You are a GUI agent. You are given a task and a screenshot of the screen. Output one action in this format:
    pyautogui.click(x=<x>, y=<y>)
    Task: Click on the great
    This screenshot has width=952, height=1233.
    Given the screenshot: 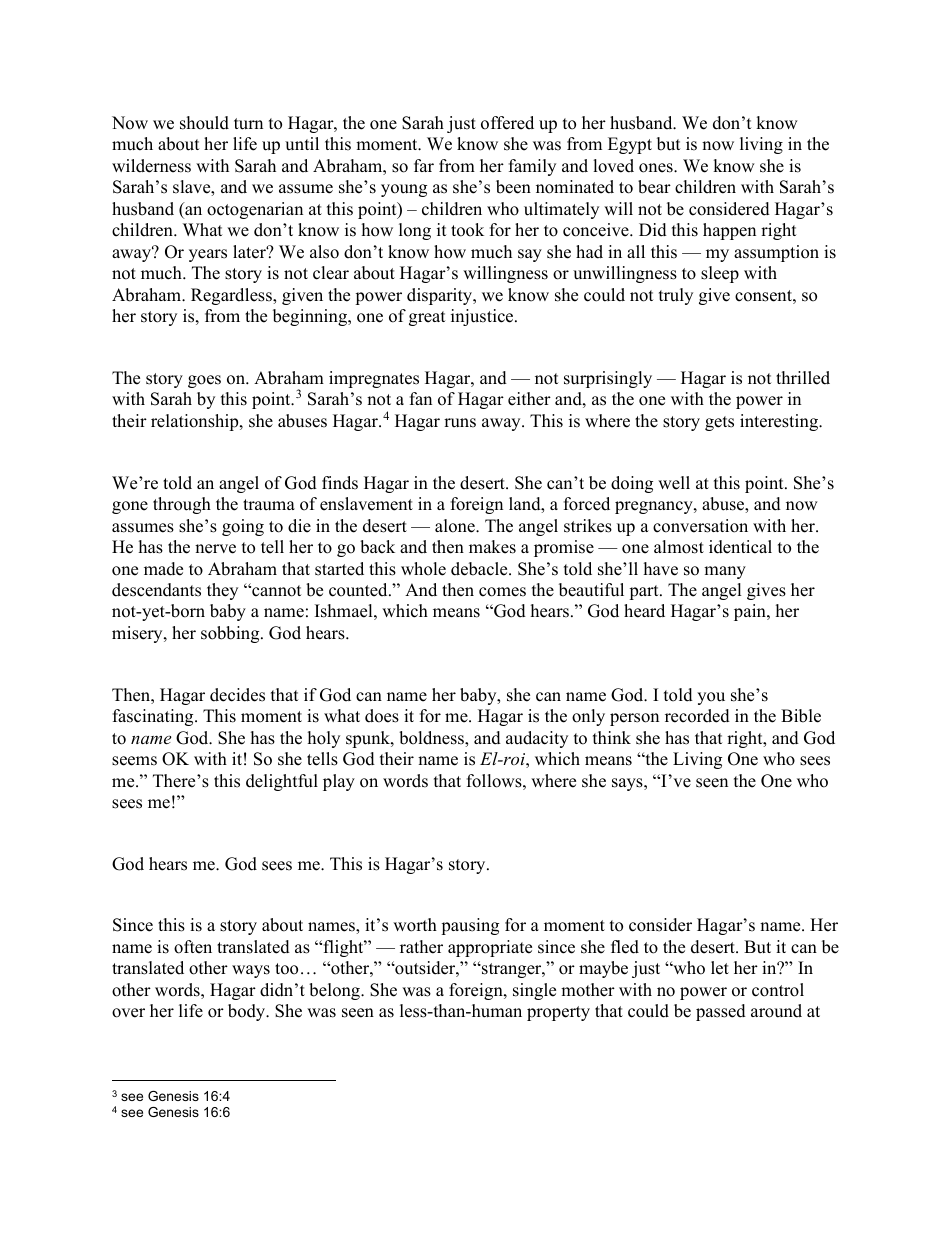 What is the action you would take?
    pyautogui.click(x=427, y=318)
